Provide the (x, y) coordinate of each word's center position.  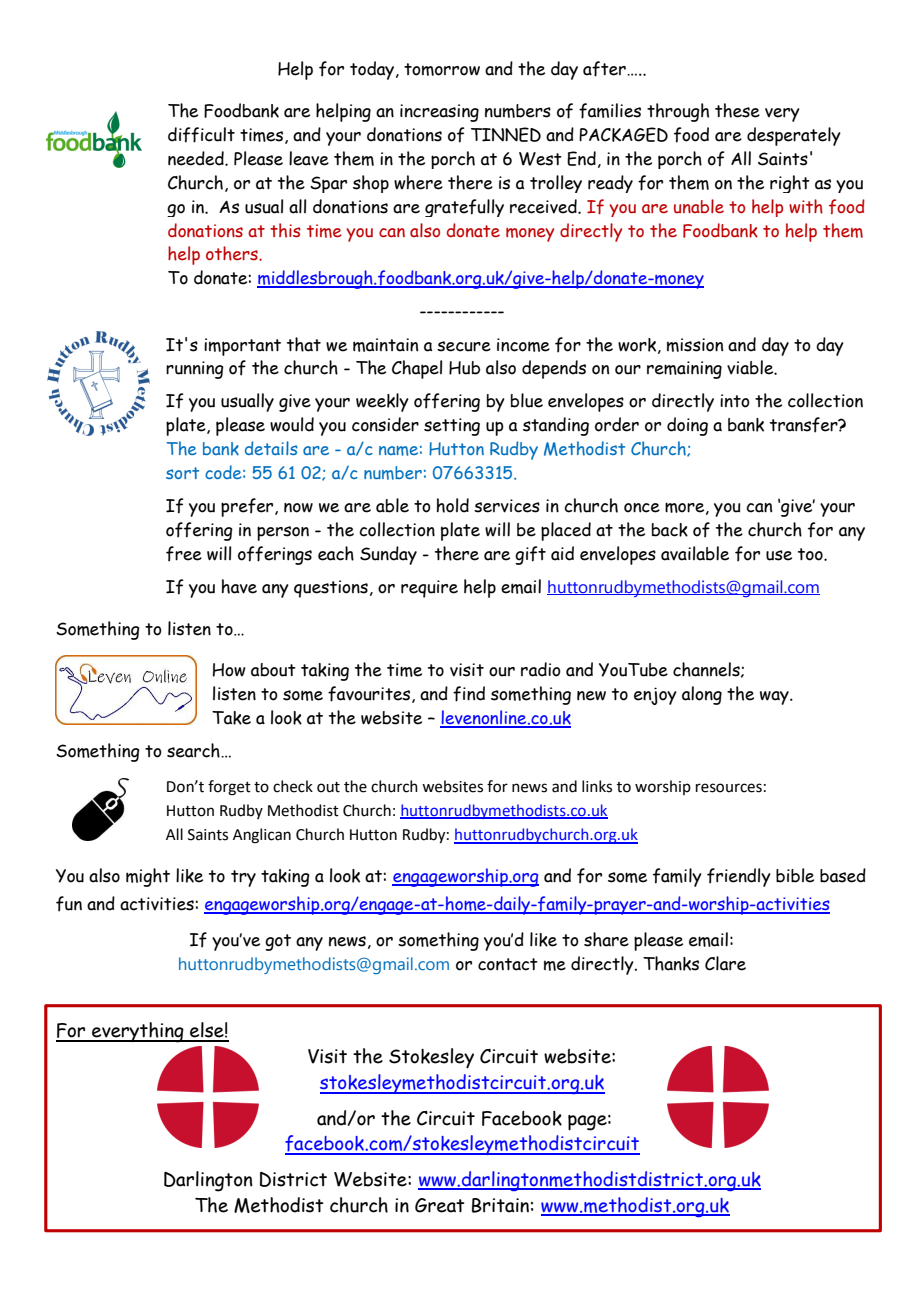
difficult (201, 135)
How (229, 670)
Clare (725, 963)
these (737, 110)
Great (440, 1205)
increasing (439, 113)
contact (508, 964)
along (702, 695)
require (429, 589)
